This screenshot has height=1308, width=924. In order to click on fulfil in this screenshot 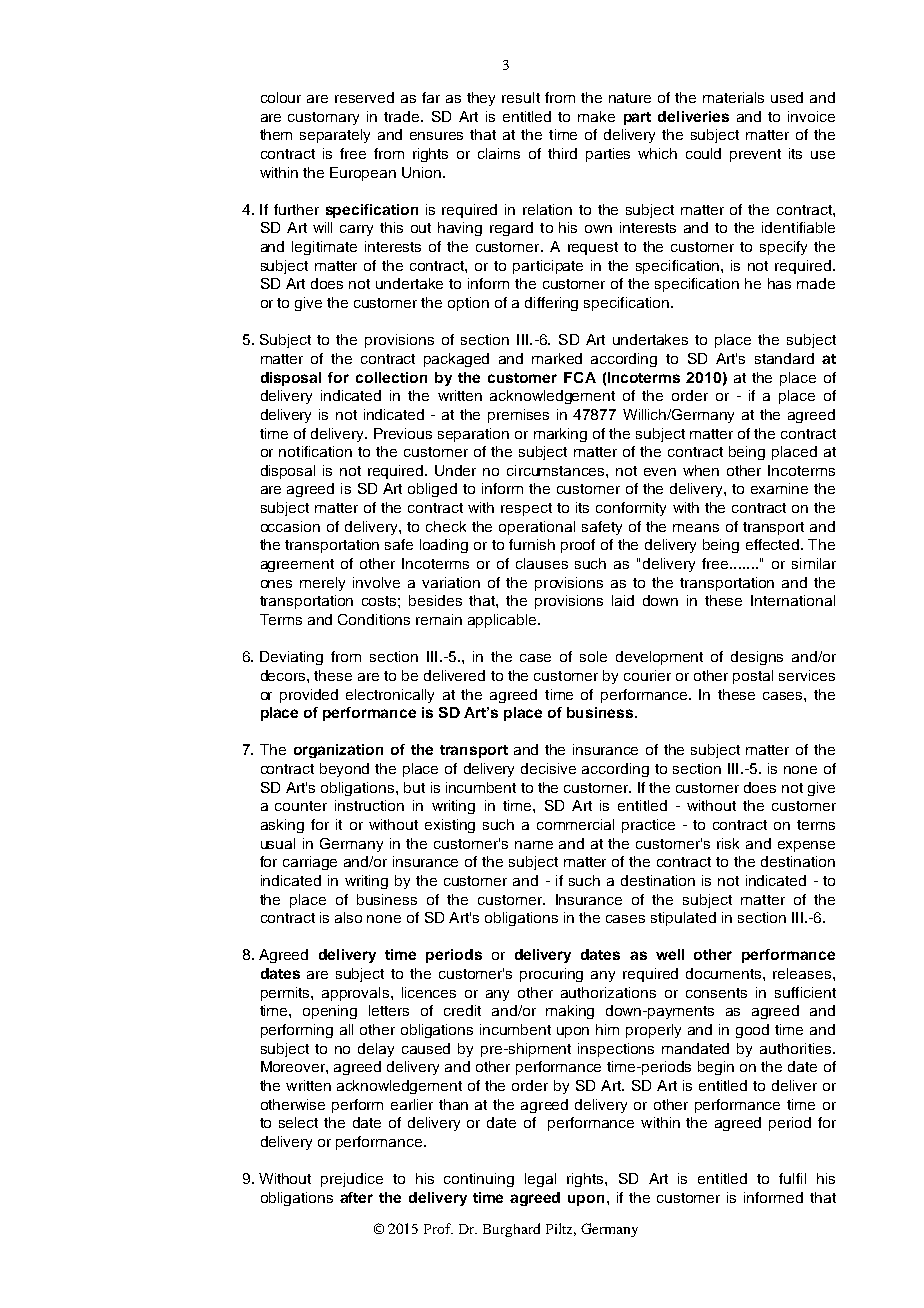, I will do `click(792, 1178)`.
